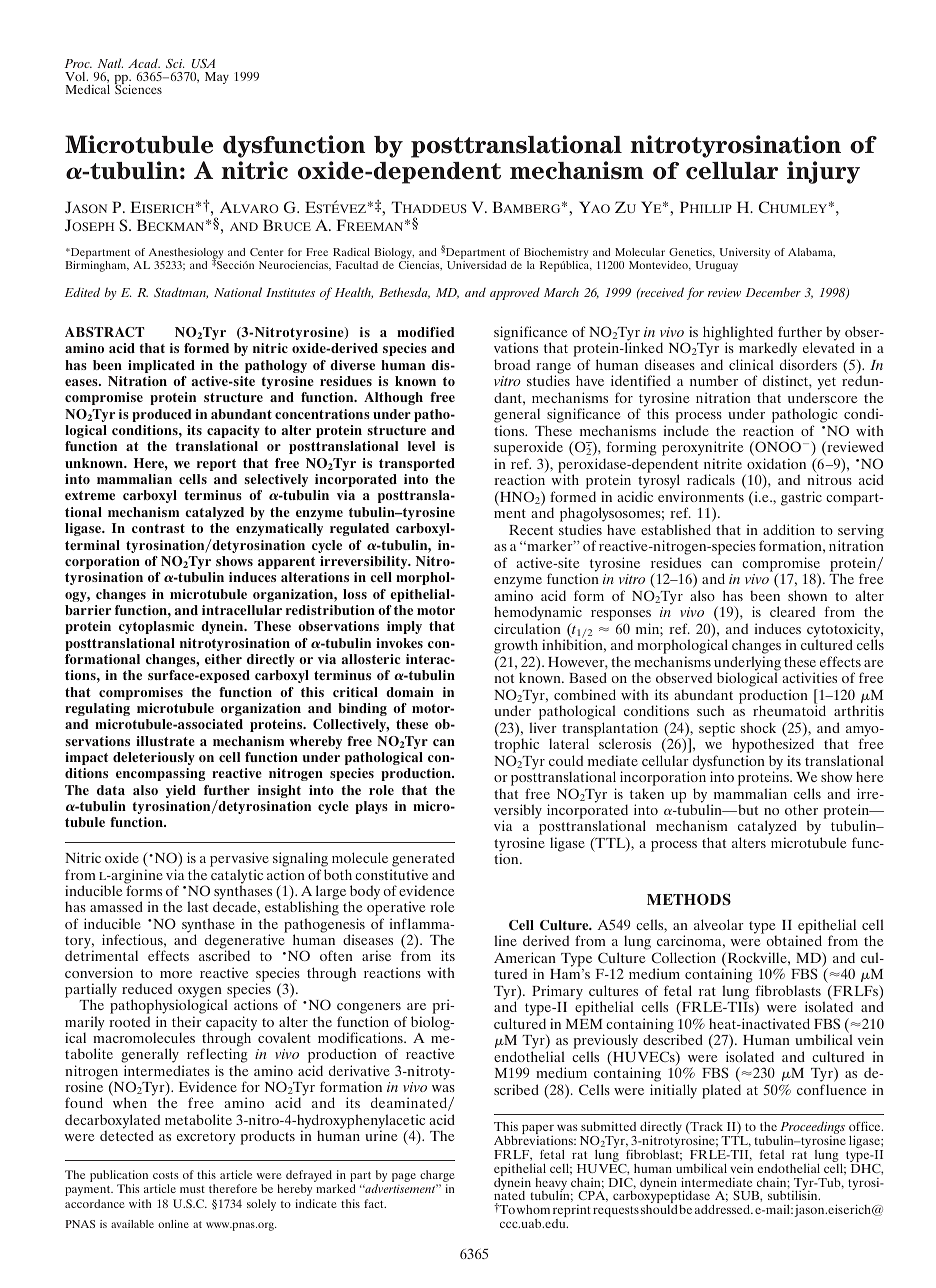  Describe the element at coordinates (437, 1176) in the screenshot. I see `charge` at that location.
